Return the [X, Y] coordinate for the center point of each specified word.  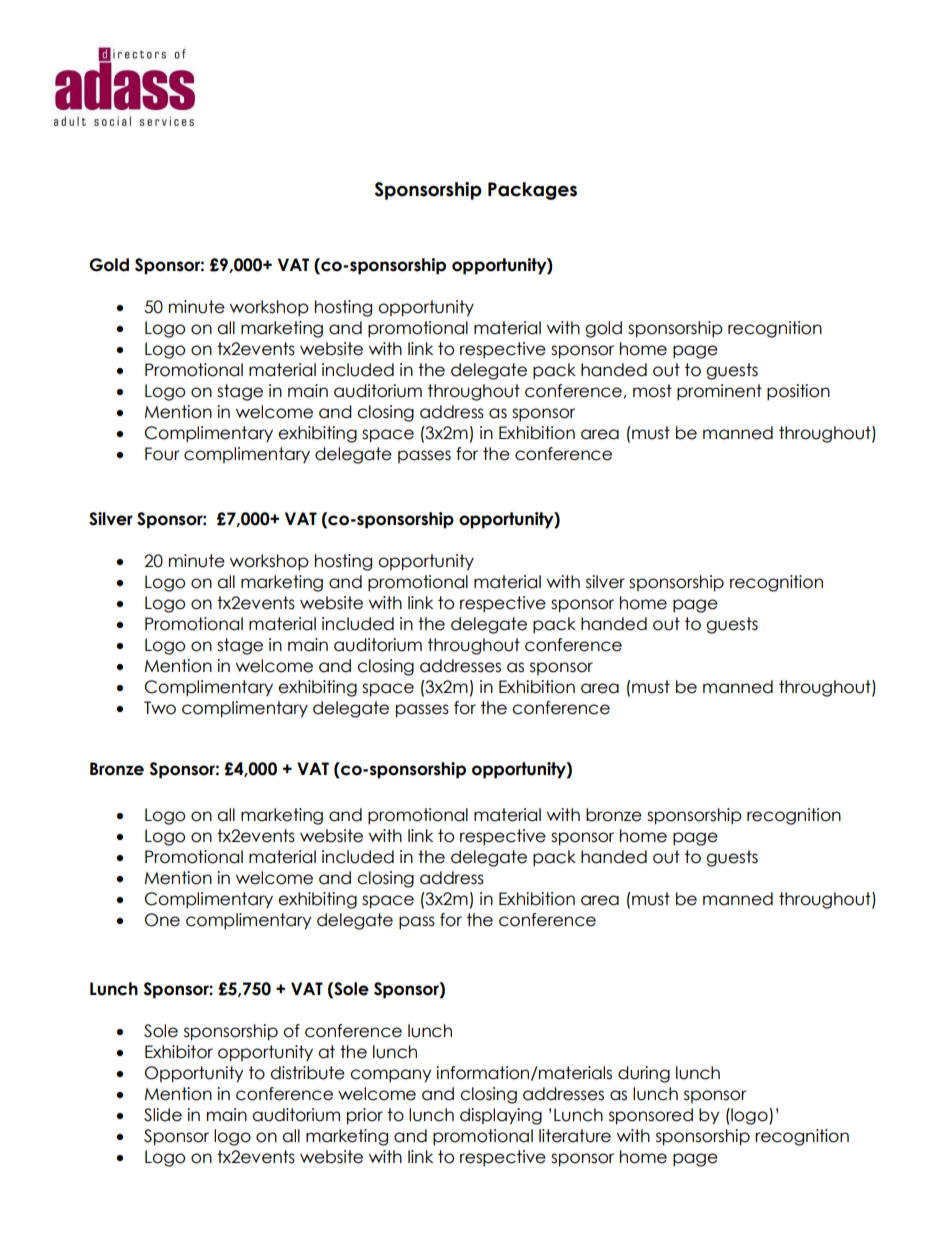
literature [575, 1136]
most [652, 391]
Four [162, 454]
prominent [719, 392]
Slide [163, 1115]
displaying [501, 1116]
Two [160, 708]
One [162, 920]
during [644, 1074]
